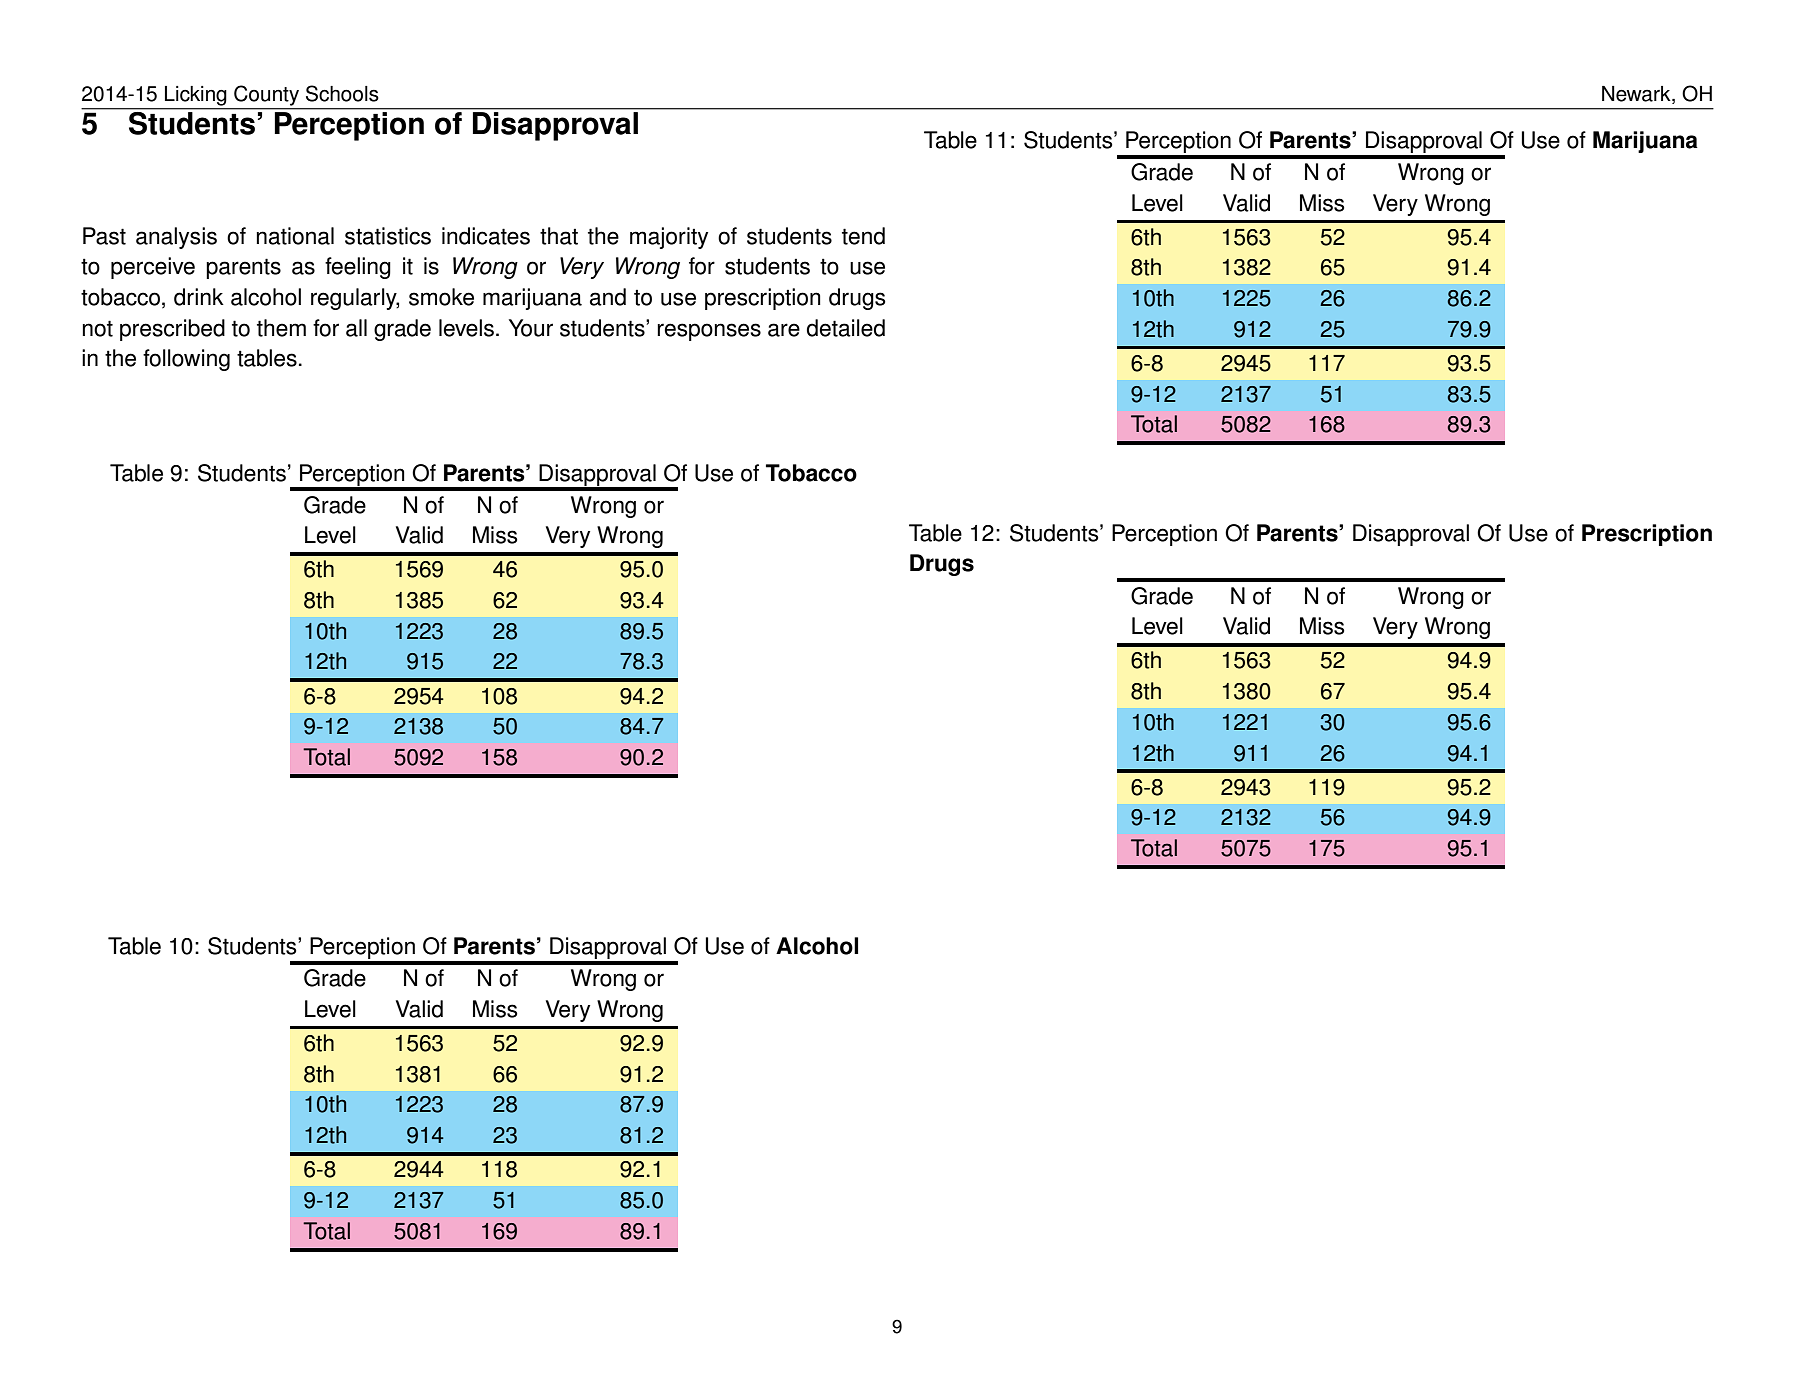 The width and height of the screenshot is (1795, 1387). What do you see at coordinates (342, 93) in the screenshot?
I see `Schools` at bounding box center [342, 93].
